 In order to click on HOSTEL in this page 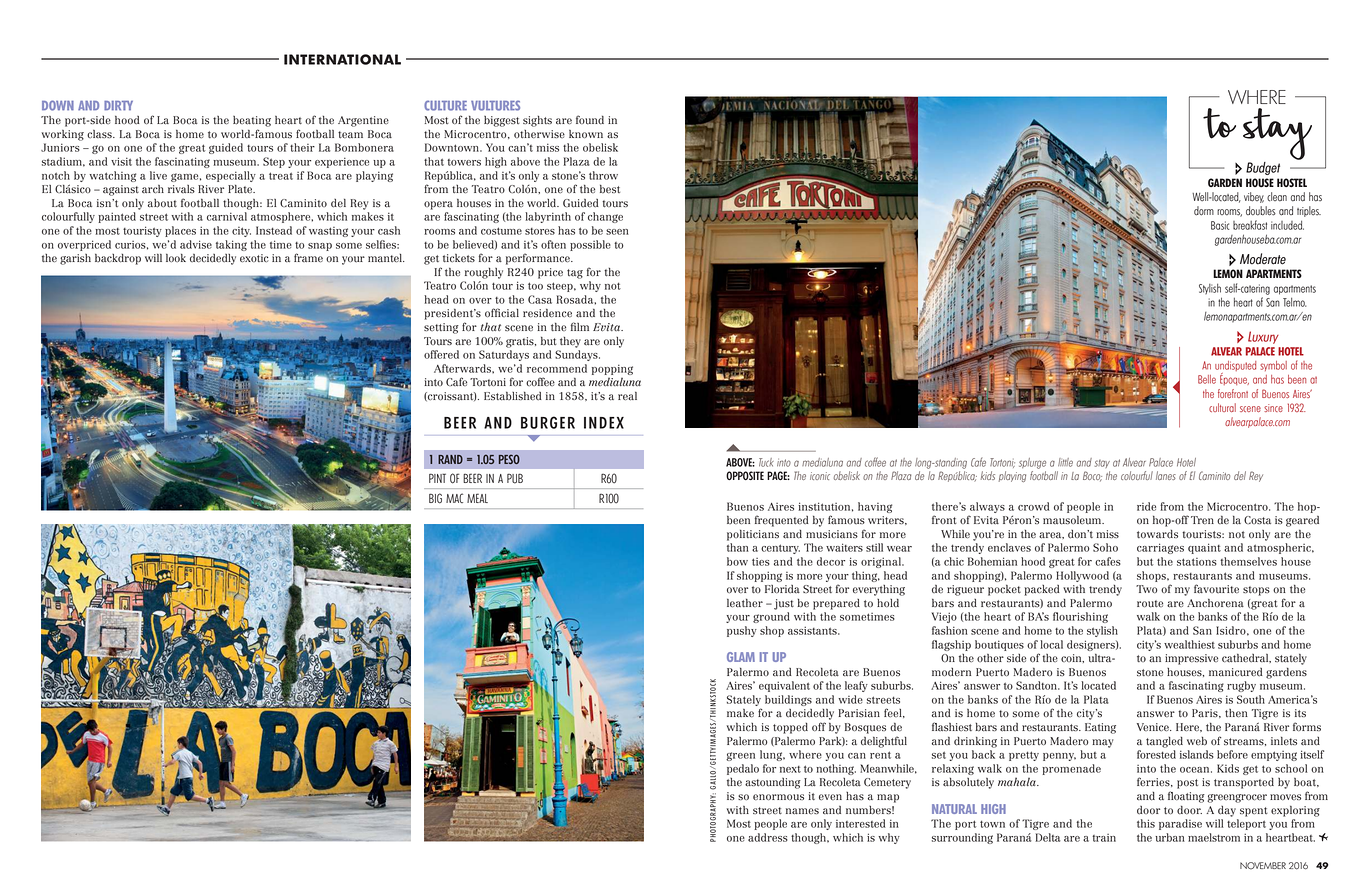, I will do `click(1292, 182)`.
